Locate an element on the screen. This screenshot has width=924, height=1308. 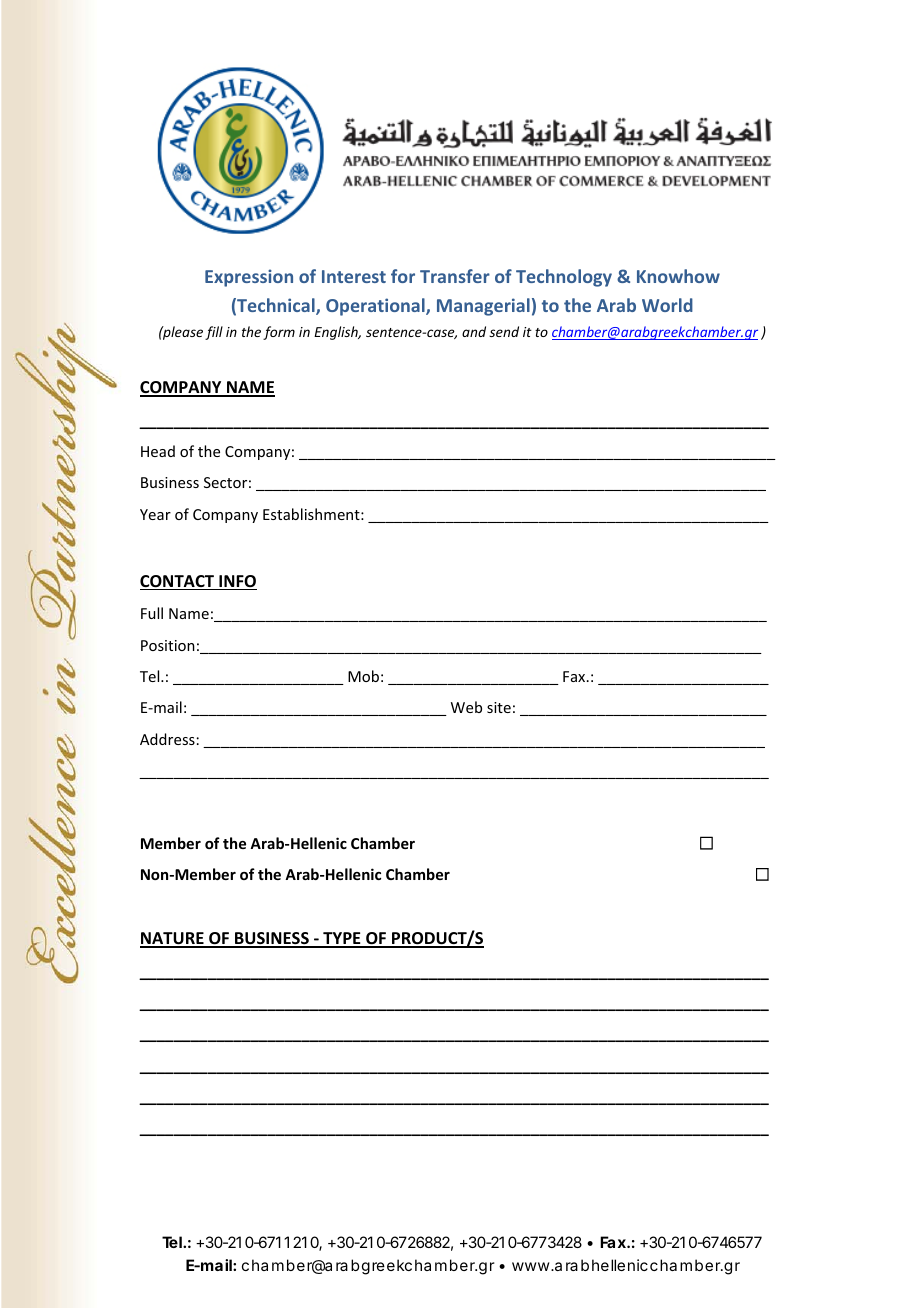
World is located at coordinates (667, 305).
